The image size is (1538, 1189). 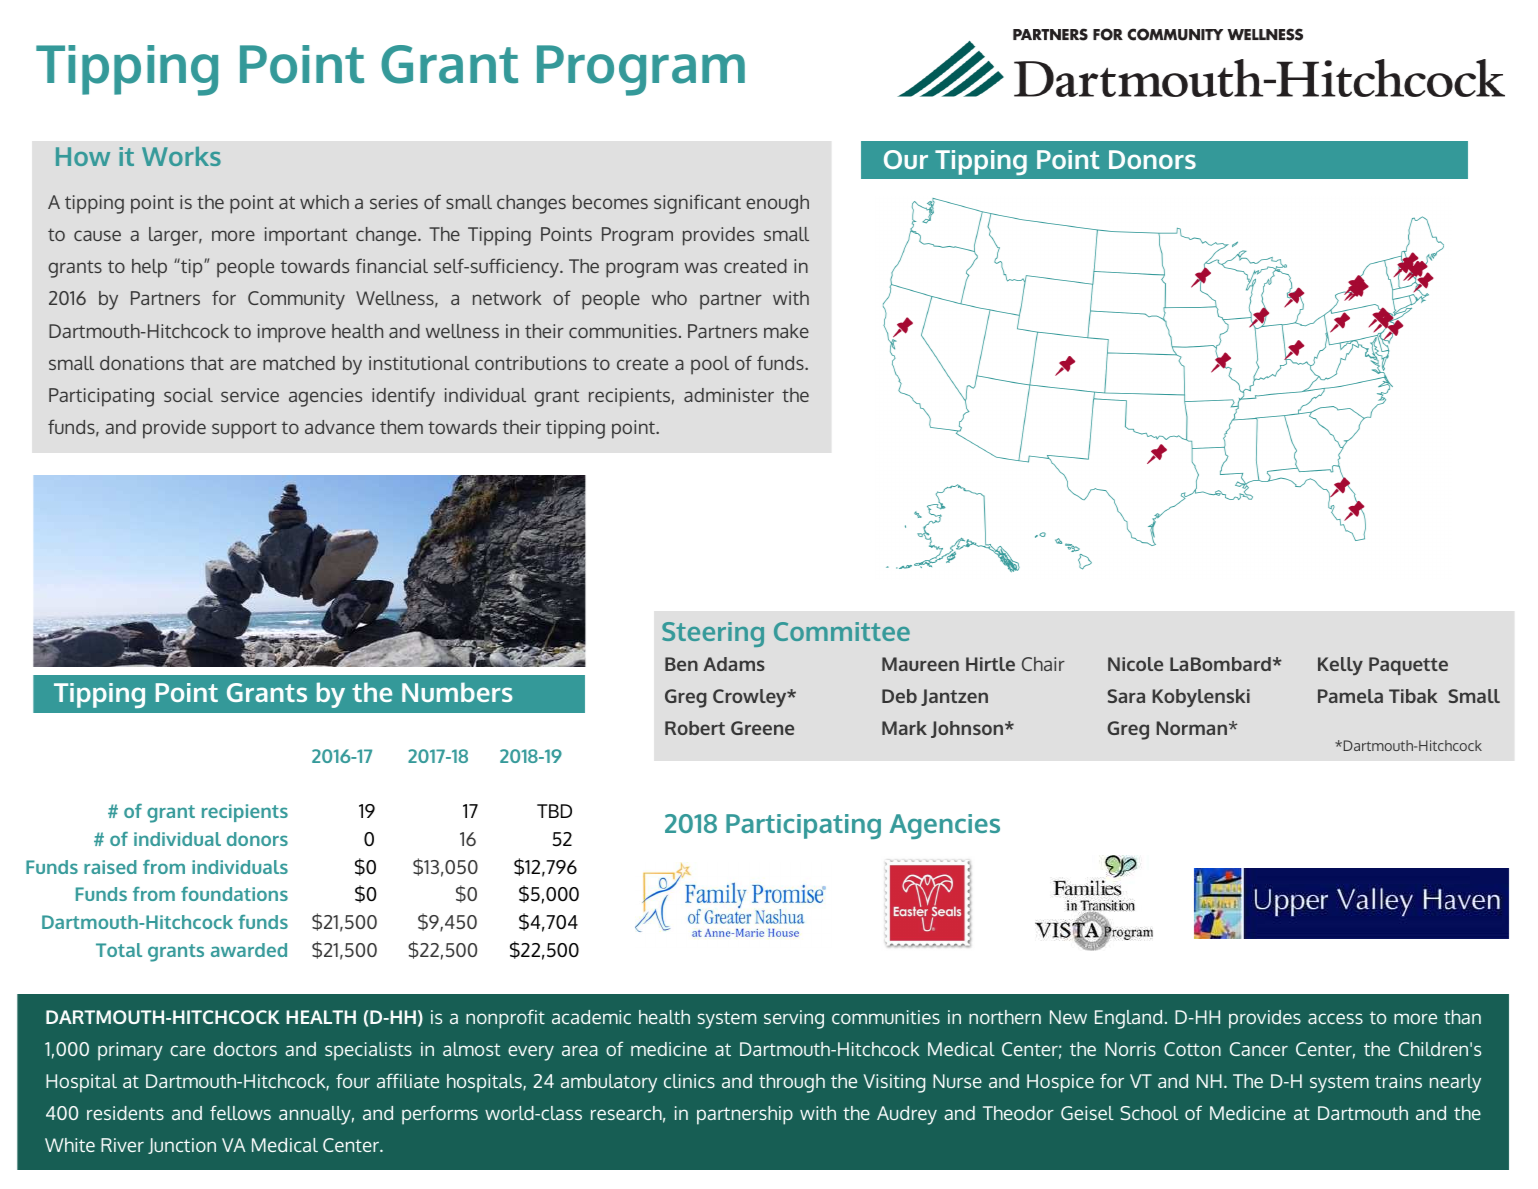 What do you see at coordinates (554, 811) in the screenshot?
I see `TBD` at bounding box center [554, 811].
